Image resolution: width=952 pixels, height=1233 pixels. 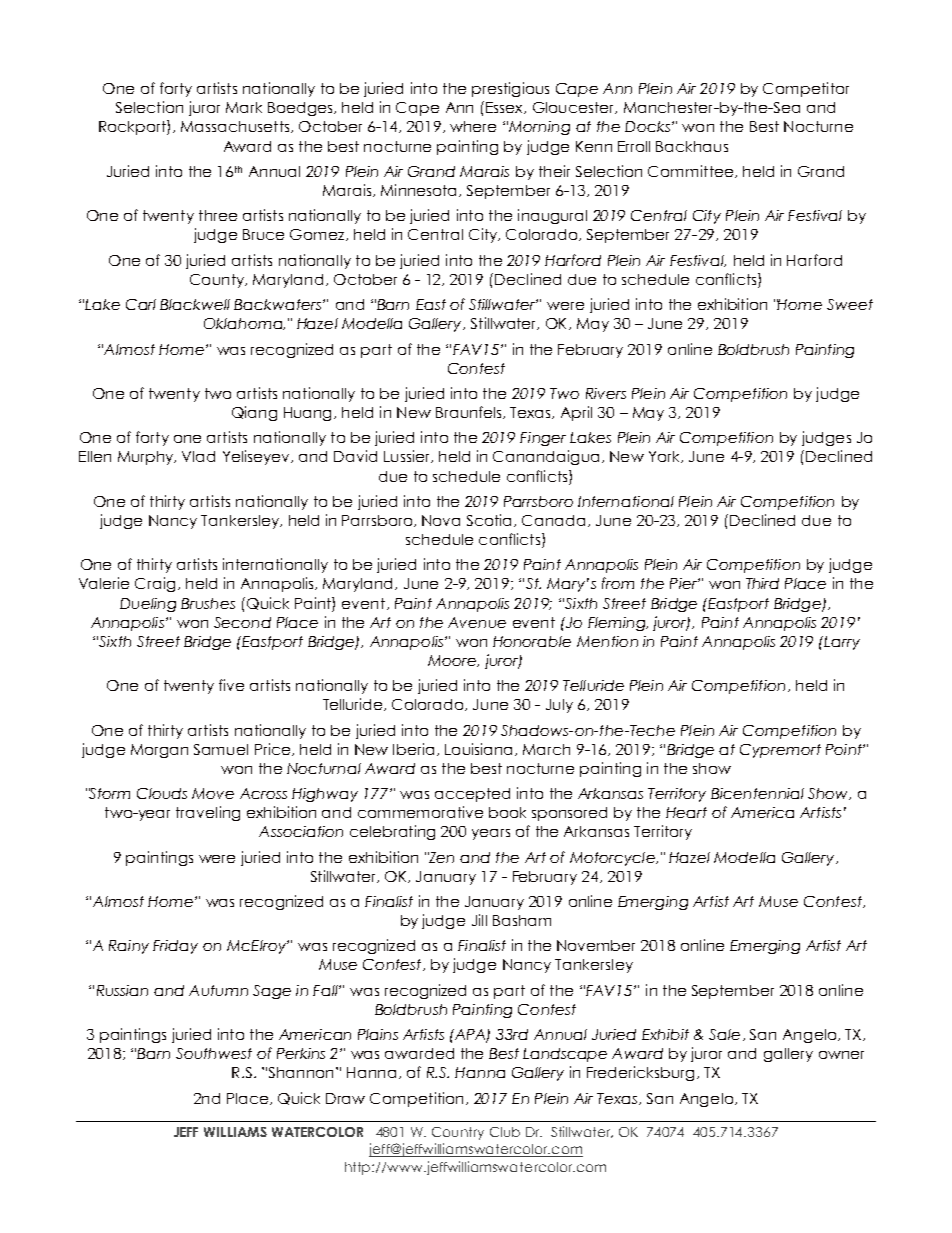 I want to click on where, so click(x=473, y=126).
